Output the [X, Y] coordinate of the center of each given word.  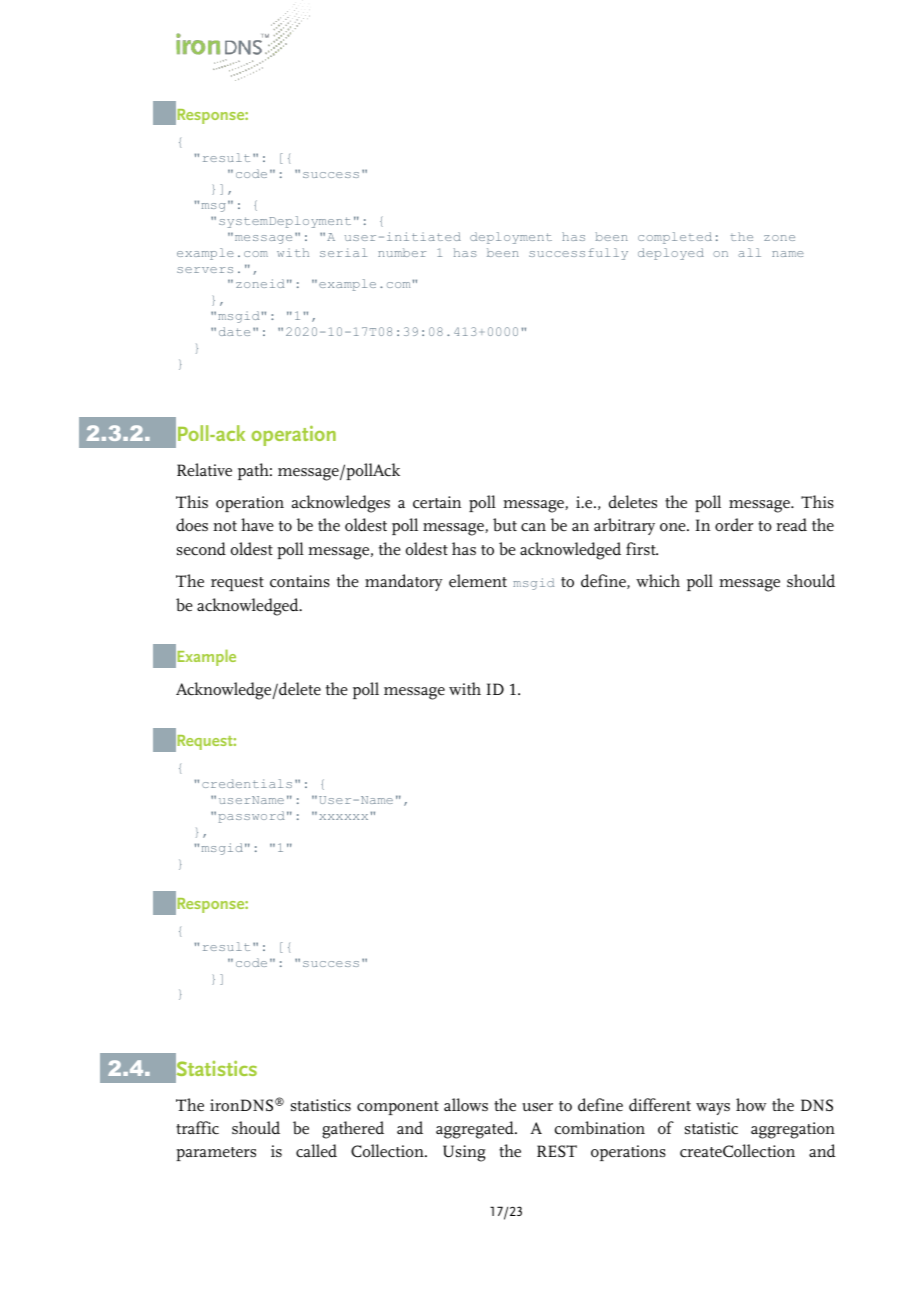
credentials [247, 783]
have [257, 525]
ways [713, 1109]
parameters [216, 1154]
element [478, 581]
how [751, 1104]
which [658, 581]
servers [205, 270]
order [734, 525]
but [505, 524]
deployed [671, 254]
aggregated [476, 1130]
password [251, 817]
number [402, 252]
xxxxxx [343, 817]
